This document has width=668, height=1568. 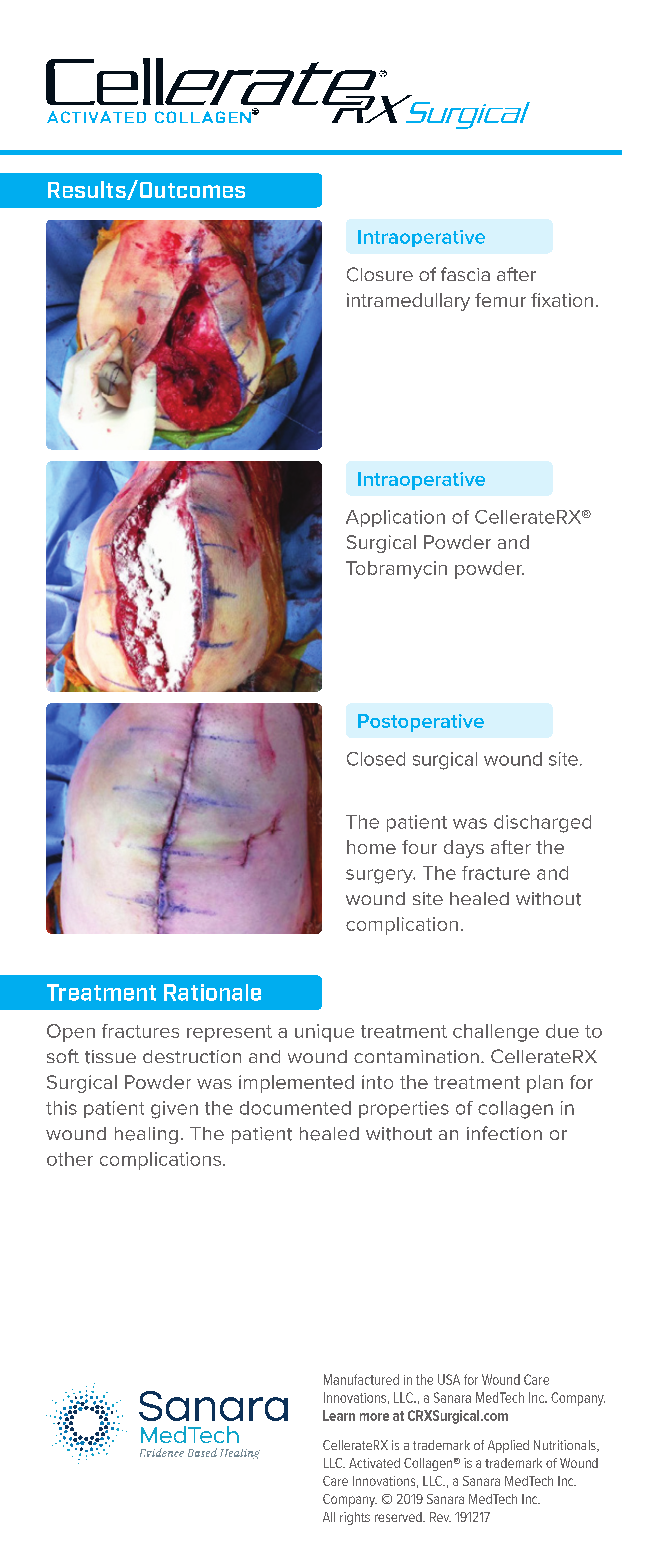 I want to click on days, so click(x=464, y=849).
